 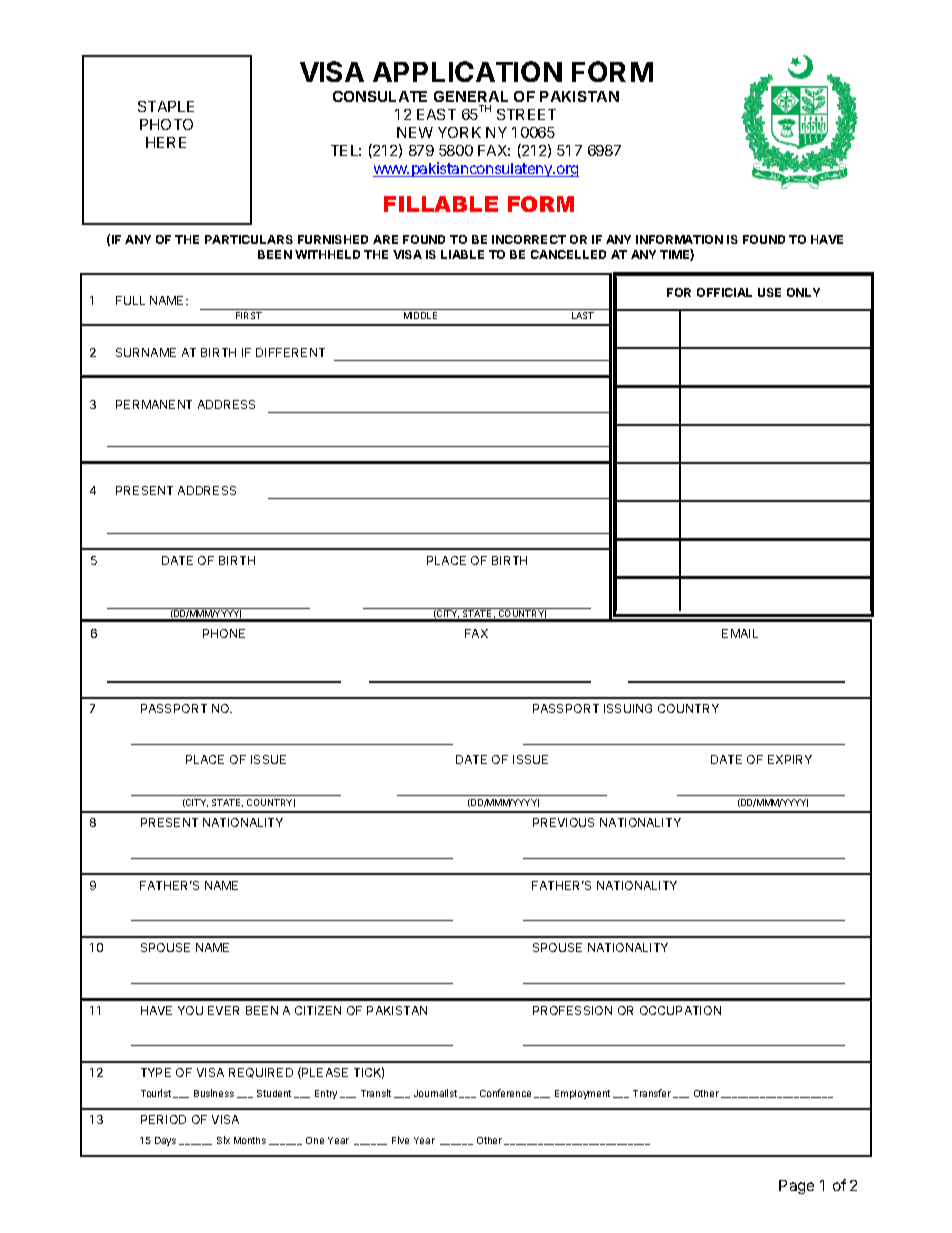 I want to click on PHONE, so click(x=224, y=633).
